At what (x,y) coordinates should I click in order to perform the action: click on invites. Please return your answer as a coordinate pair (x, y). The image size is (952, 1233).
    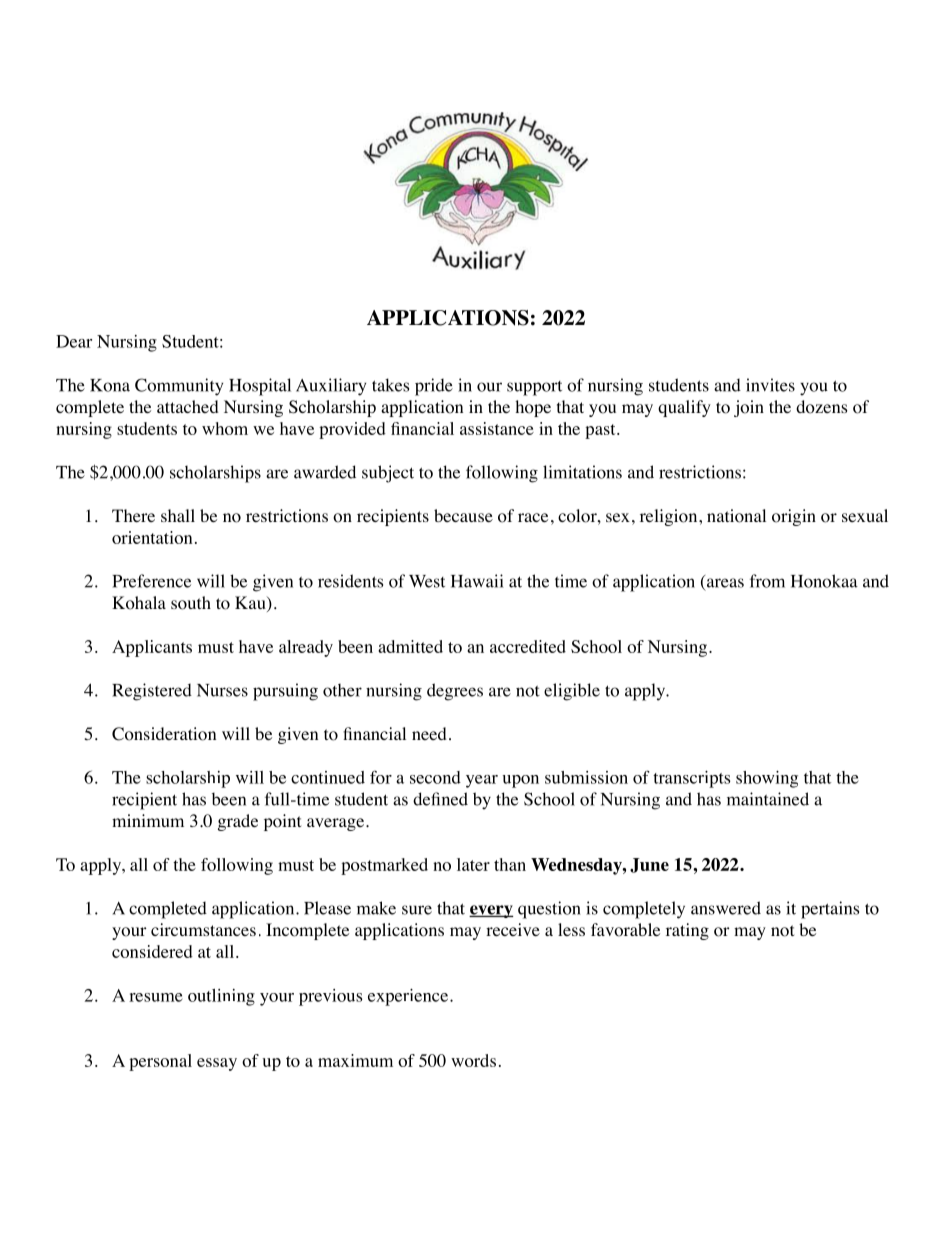
    Looking at the image, I should click on (770, 385).
